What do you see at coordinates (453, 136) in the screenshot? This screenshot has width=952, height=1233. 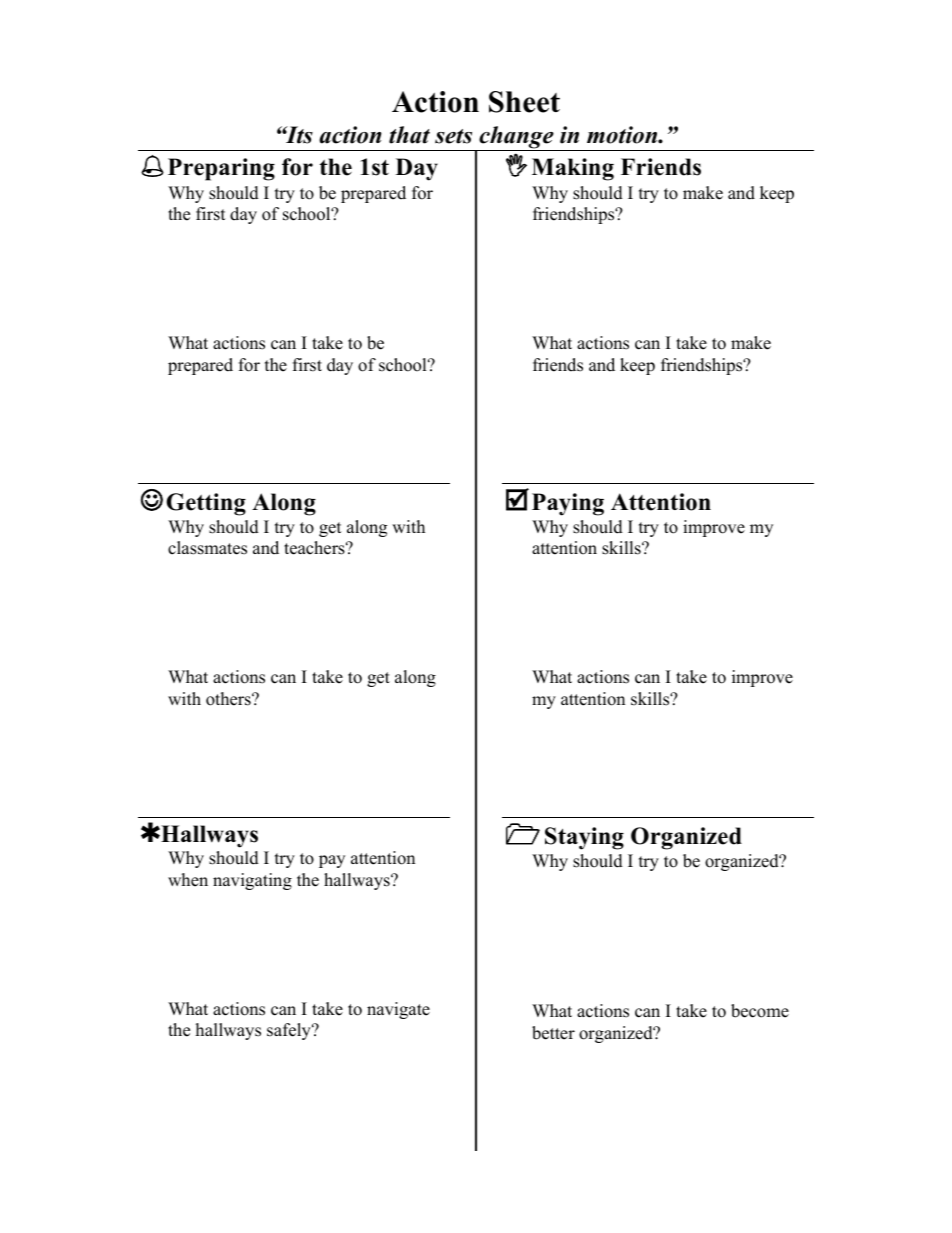 I see `sets` at bounding box center [453, 136].
